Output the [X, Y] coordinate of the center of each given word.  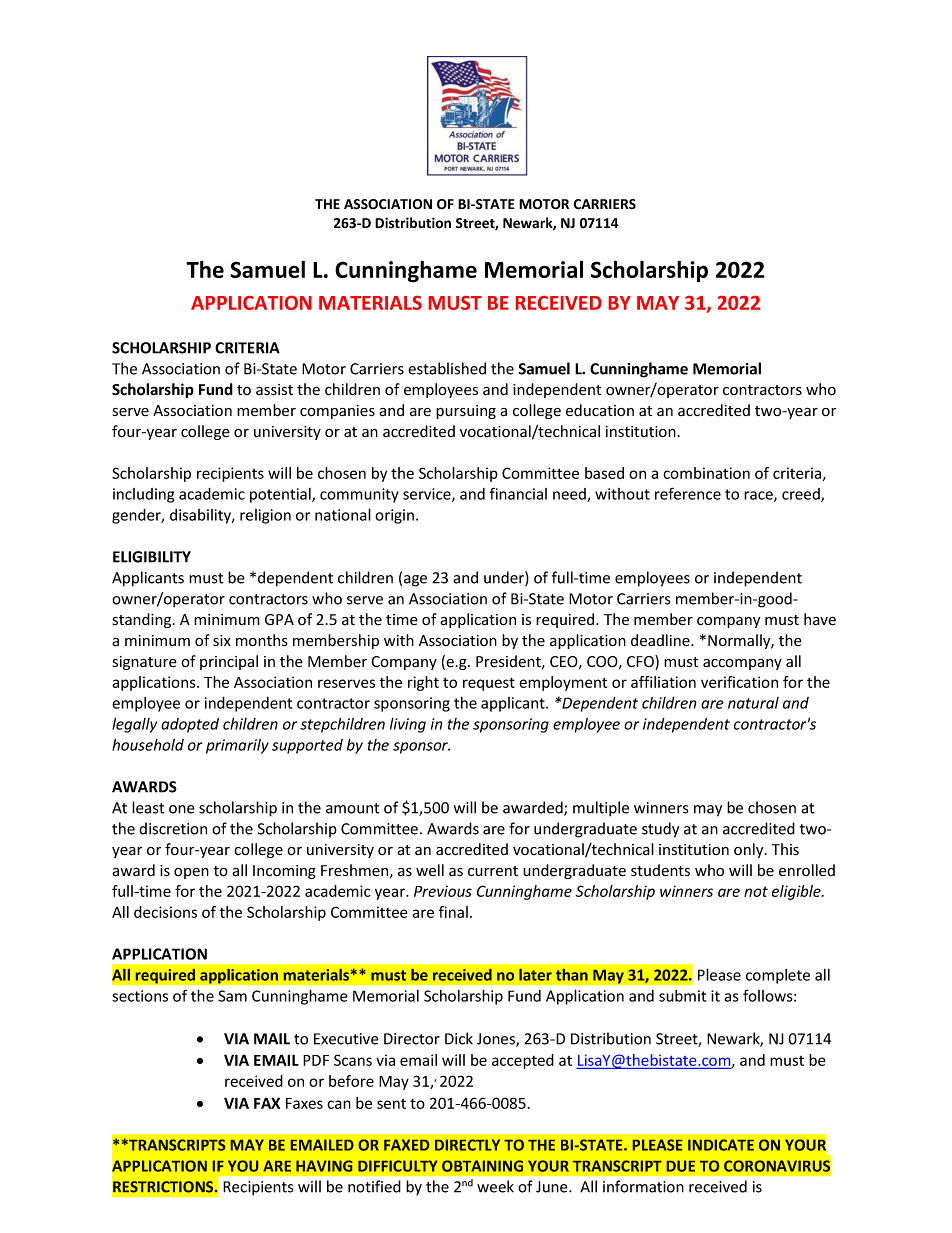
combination [706, 473]
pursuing [466, 412]
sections [140, 996]
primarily [237, 746]
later [535, 975]
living [408, 725]
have [820, 619]
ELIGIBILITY [152, 557]
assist [274, 390]
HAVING [324, 1166]
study [660, 830]
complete [778, 976]
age [415, 581]
